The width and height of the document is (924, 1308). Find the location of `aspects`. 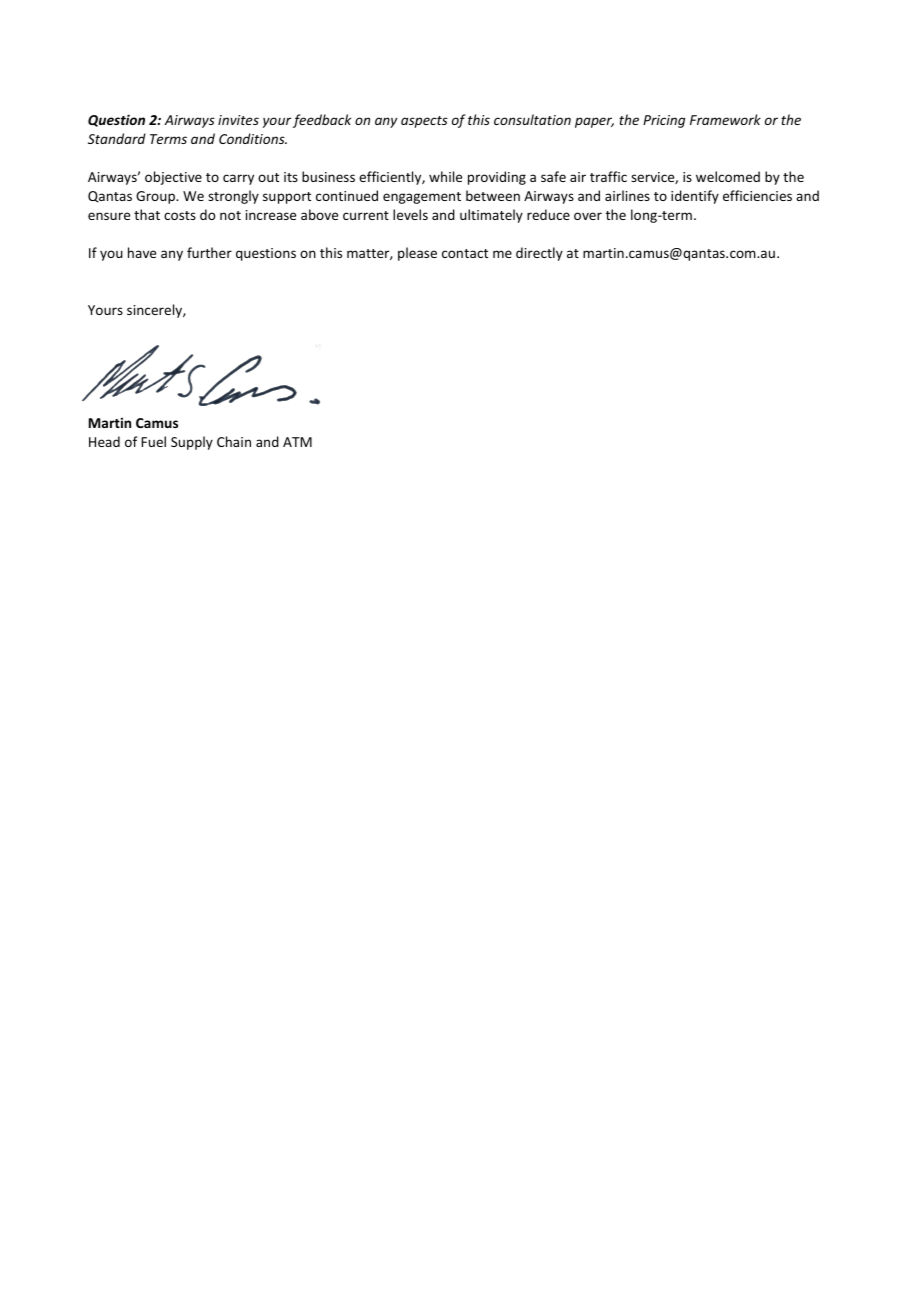

aspects is located at coordinates (424, 122).
